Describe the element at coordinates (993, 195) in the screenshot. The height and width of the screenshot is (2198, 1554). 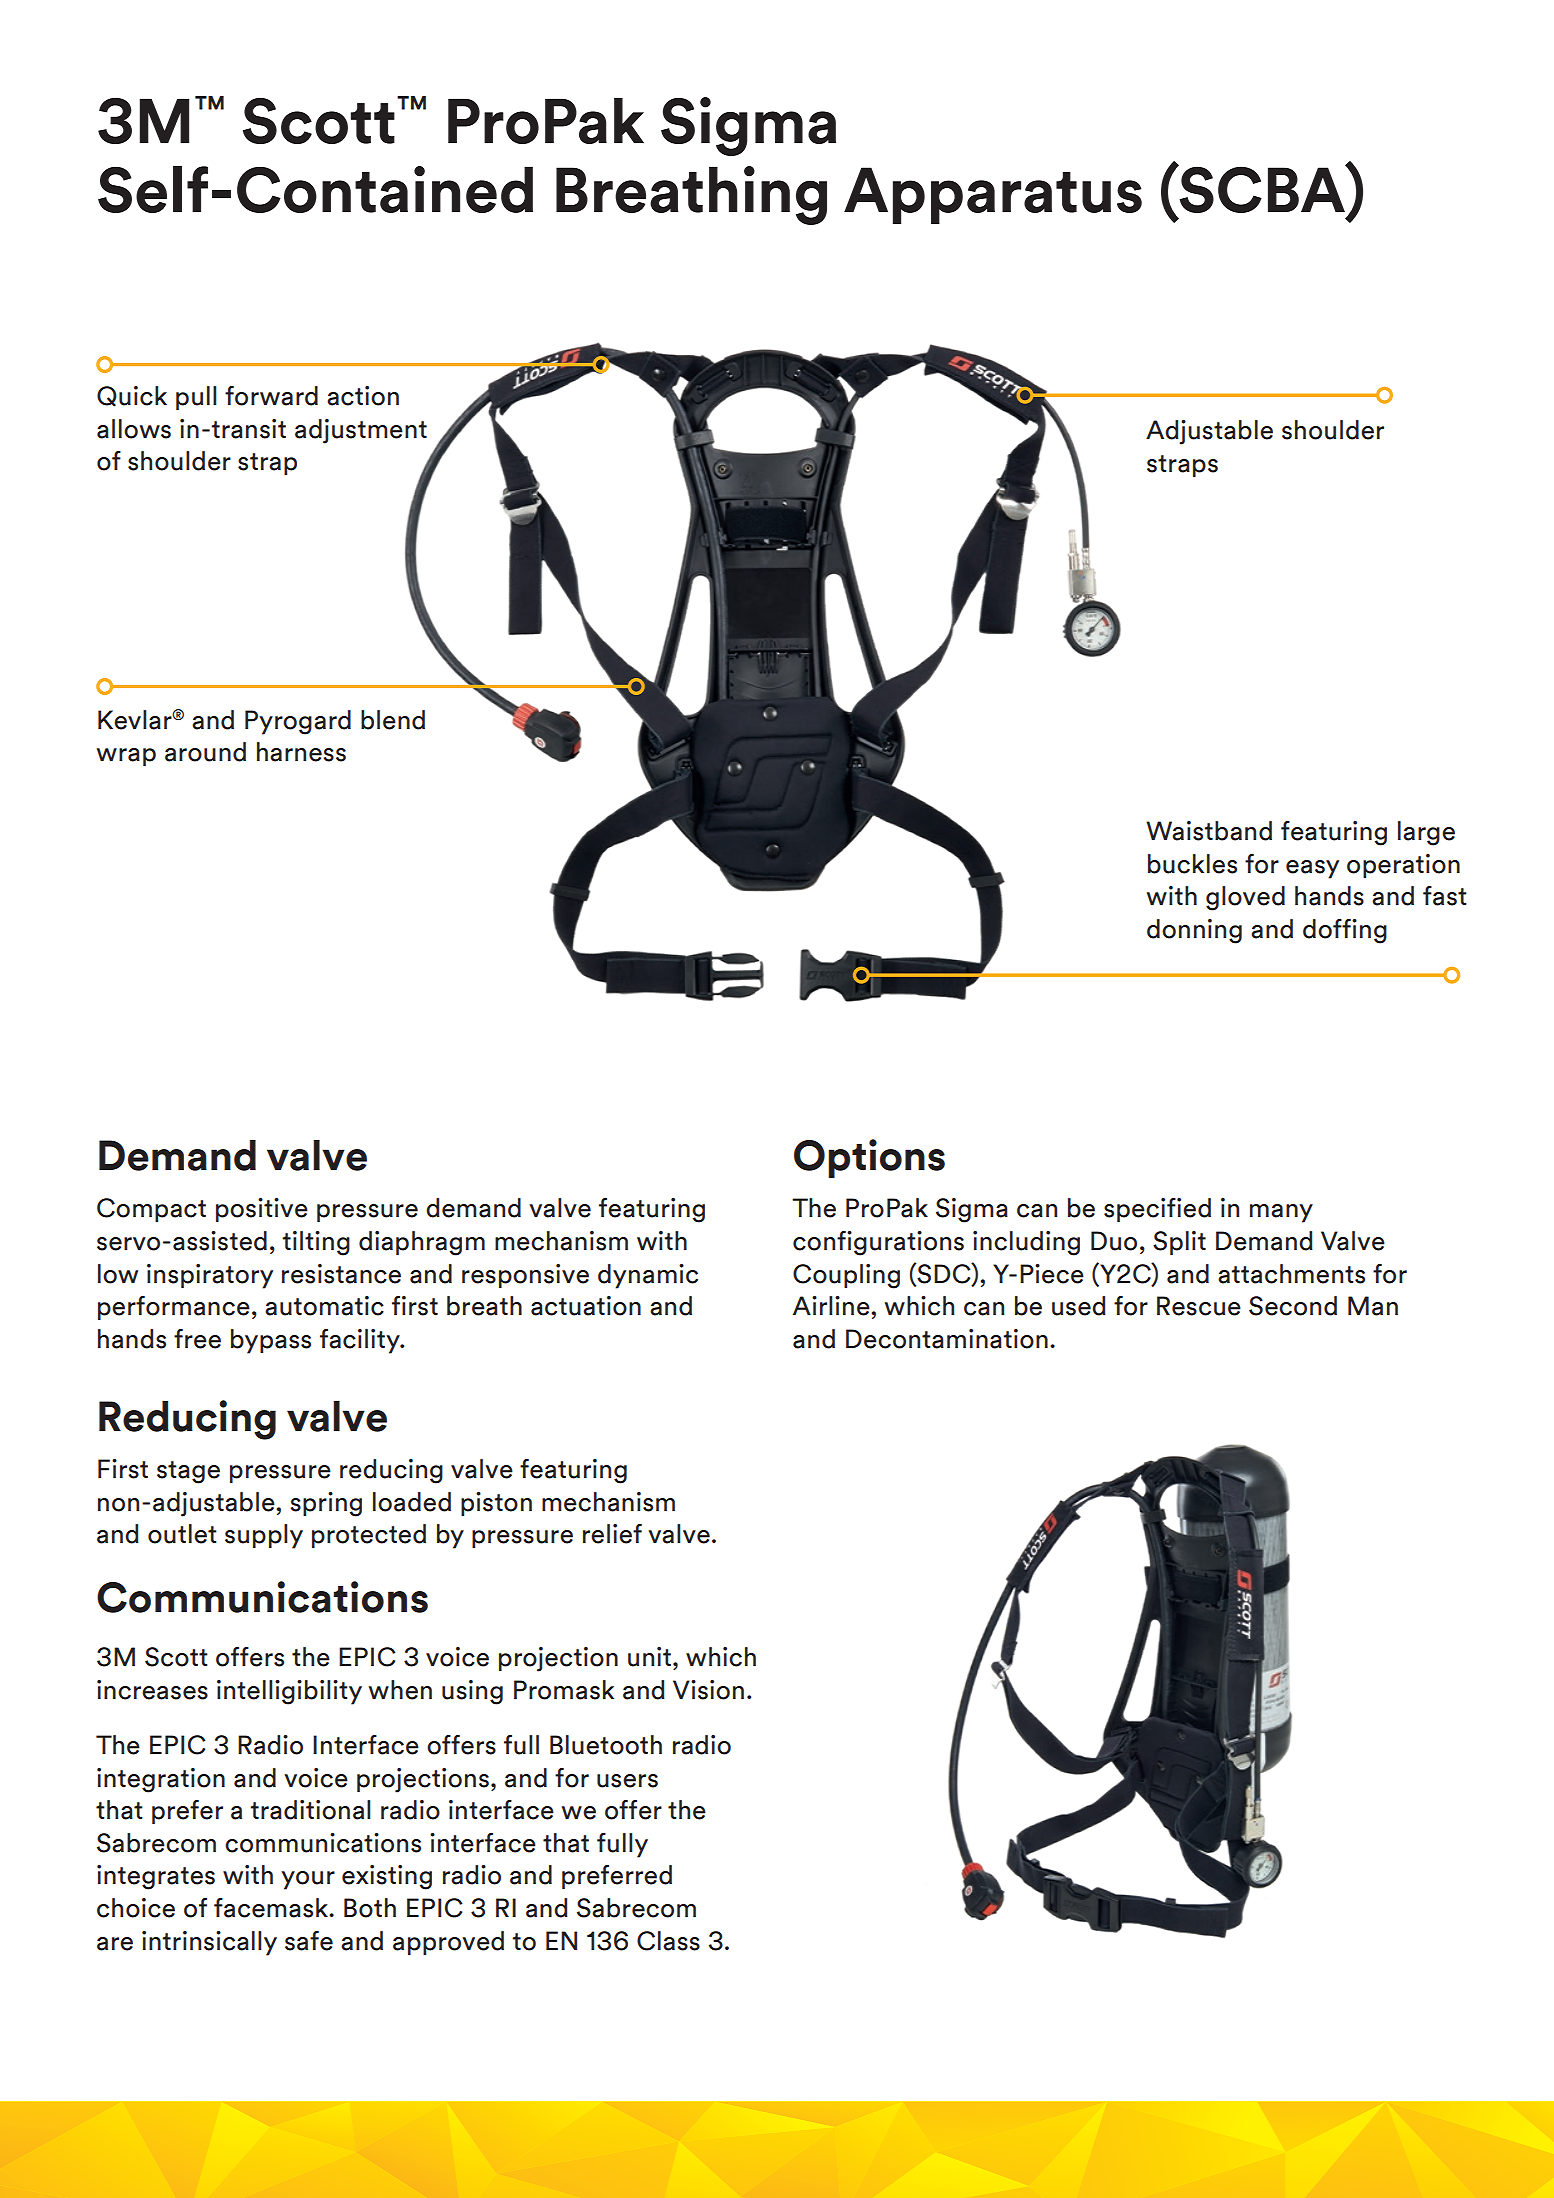
I see `Apparatus` at that location.
